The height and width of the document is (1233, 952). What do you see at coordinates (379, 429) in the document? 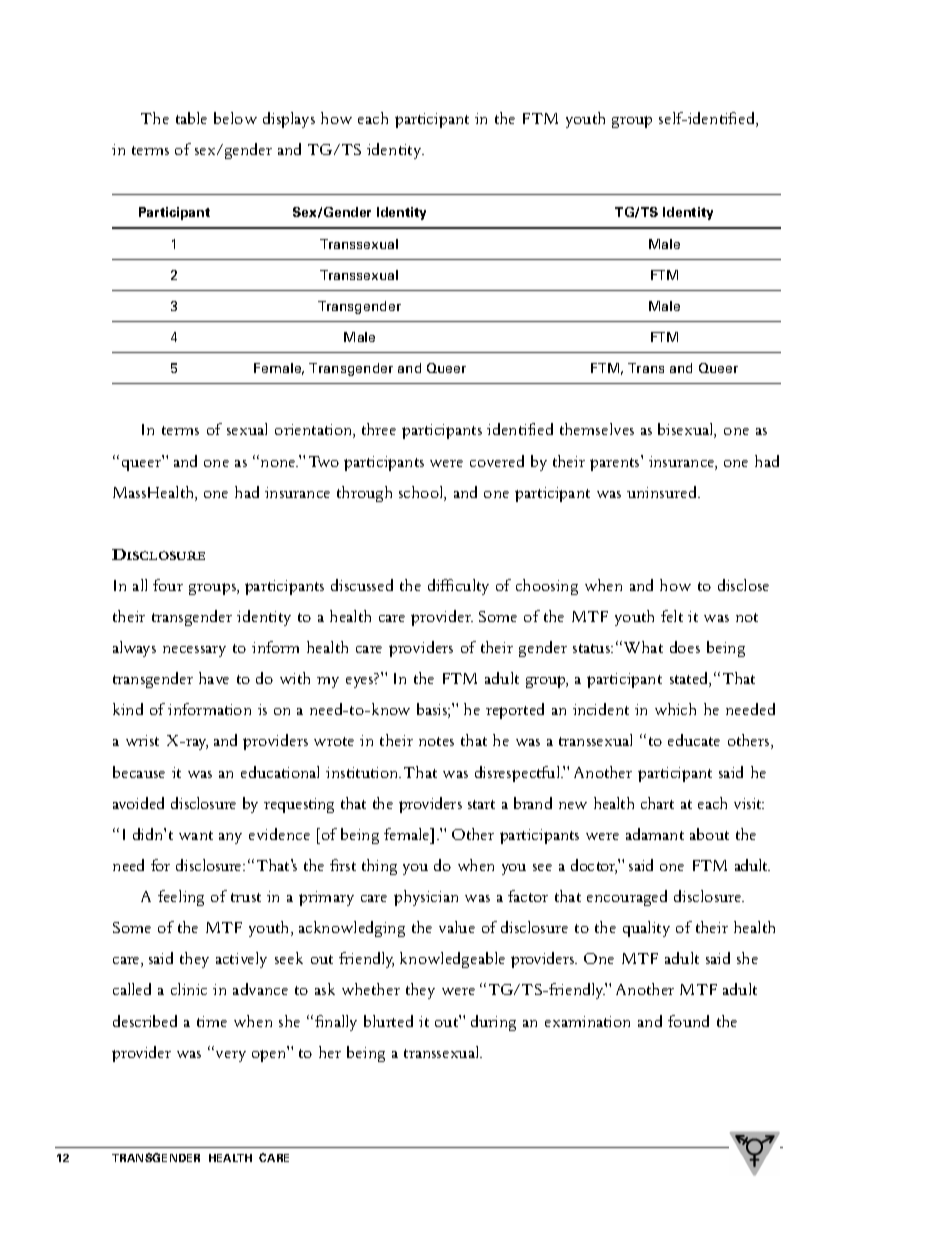
I see `three` at bounding box center [379, 429].
